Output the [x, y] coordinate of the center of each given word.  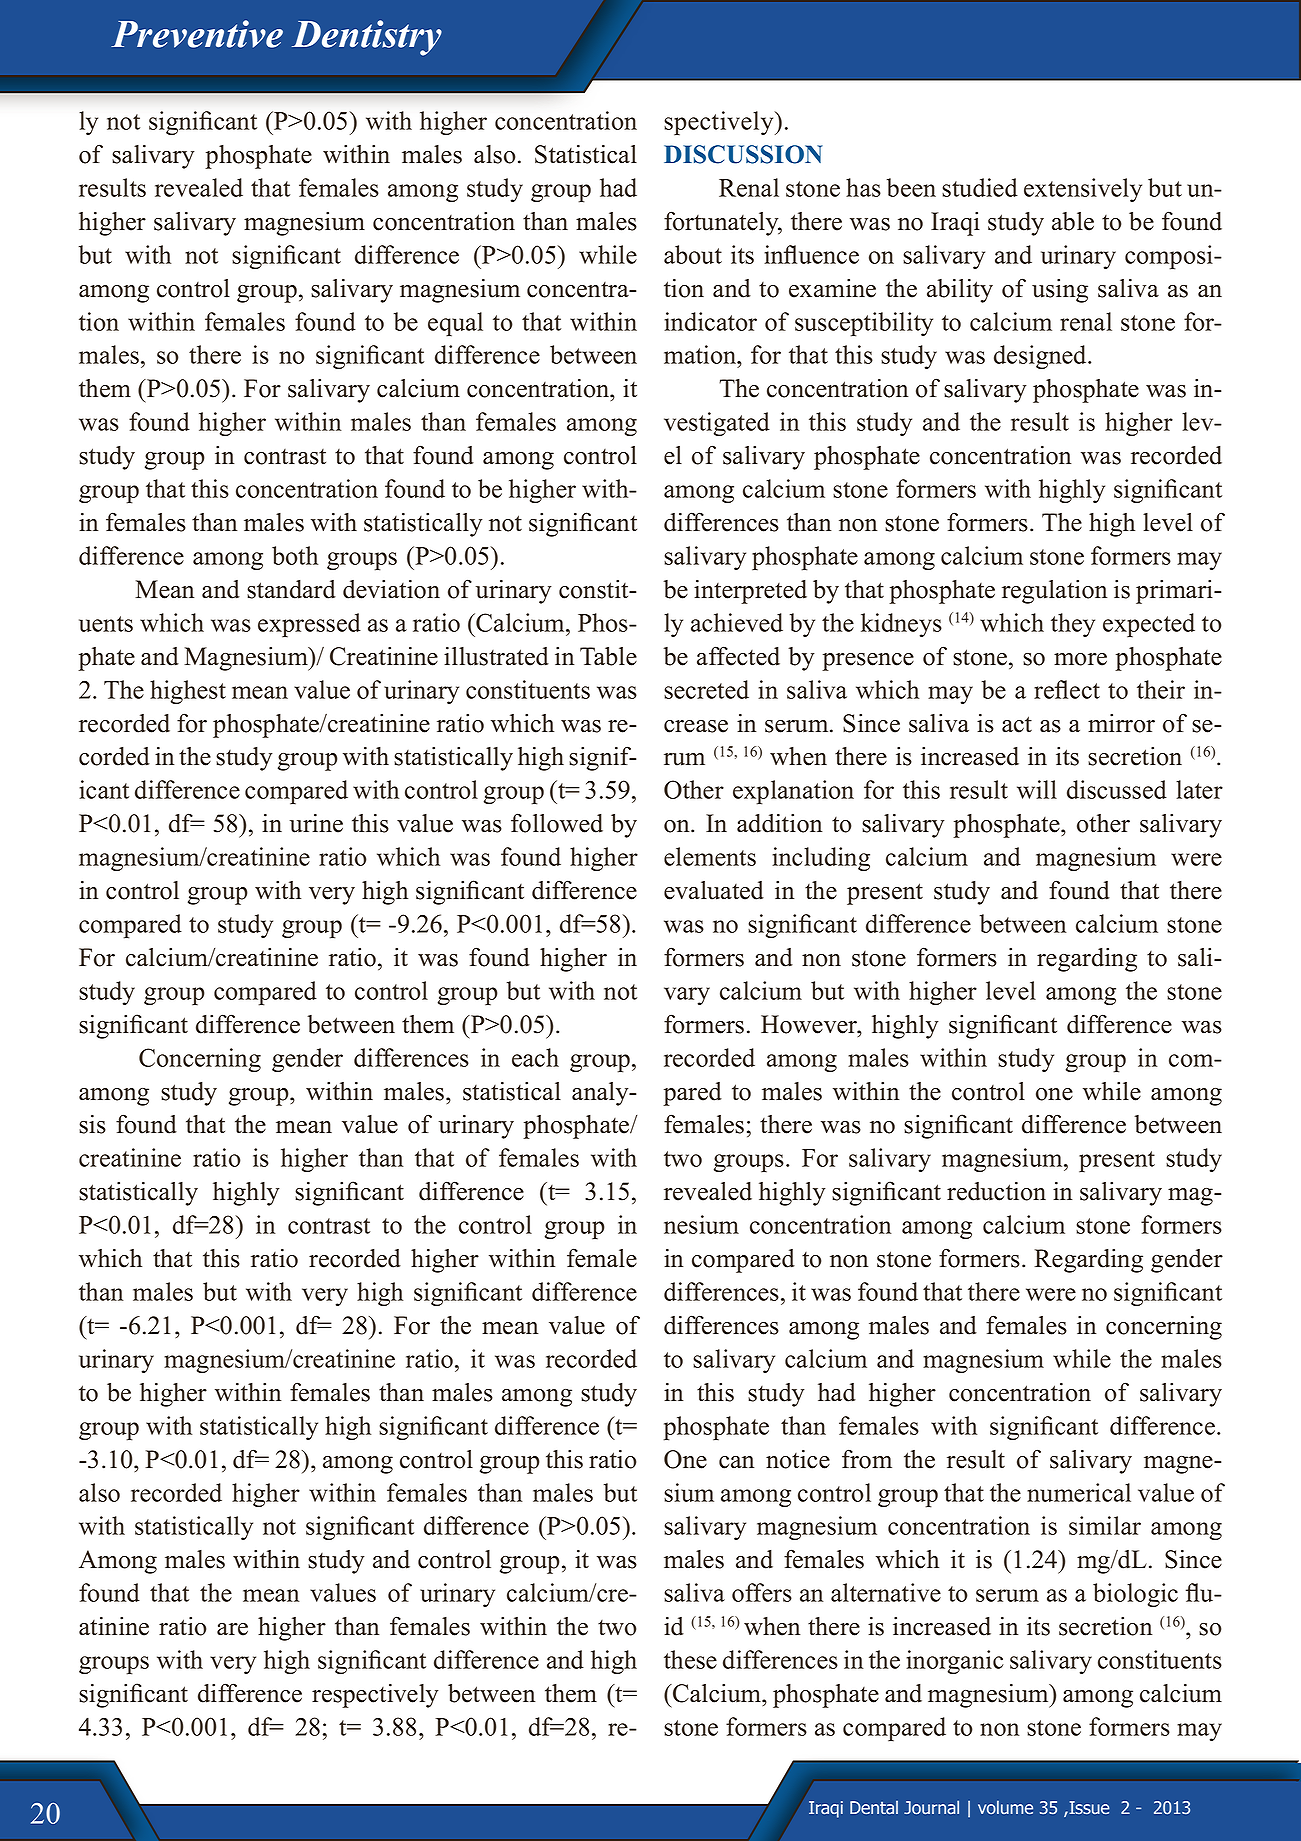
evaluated [714, 890]
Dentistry [367, 38]
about [693, 254]
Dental [874, 1807]
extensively [1083, 190]
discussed [1117, 789]
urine [316, 823]
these [690, 1659]
